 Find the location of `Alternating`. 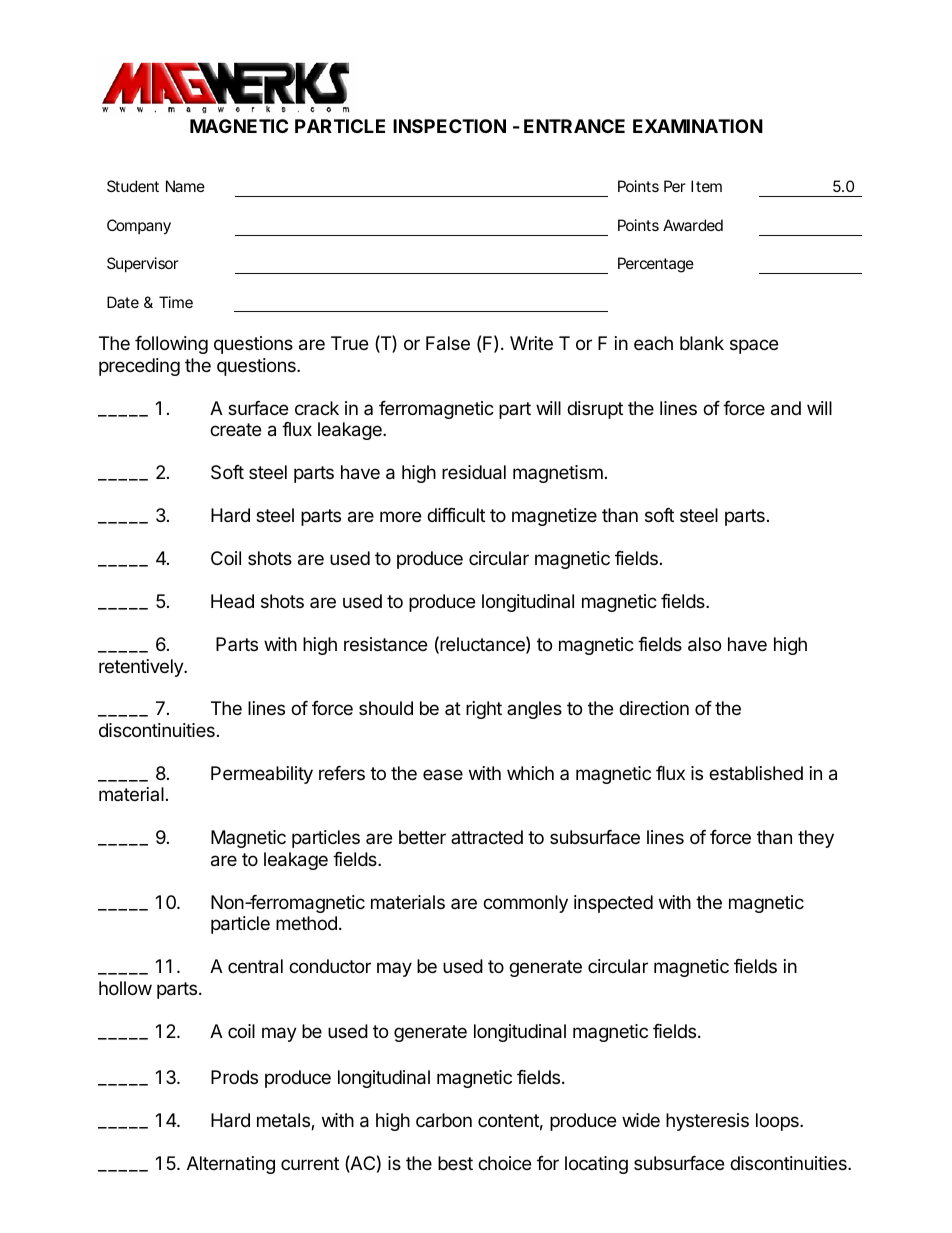

Alternating is located at coordinates (231, 1165).
